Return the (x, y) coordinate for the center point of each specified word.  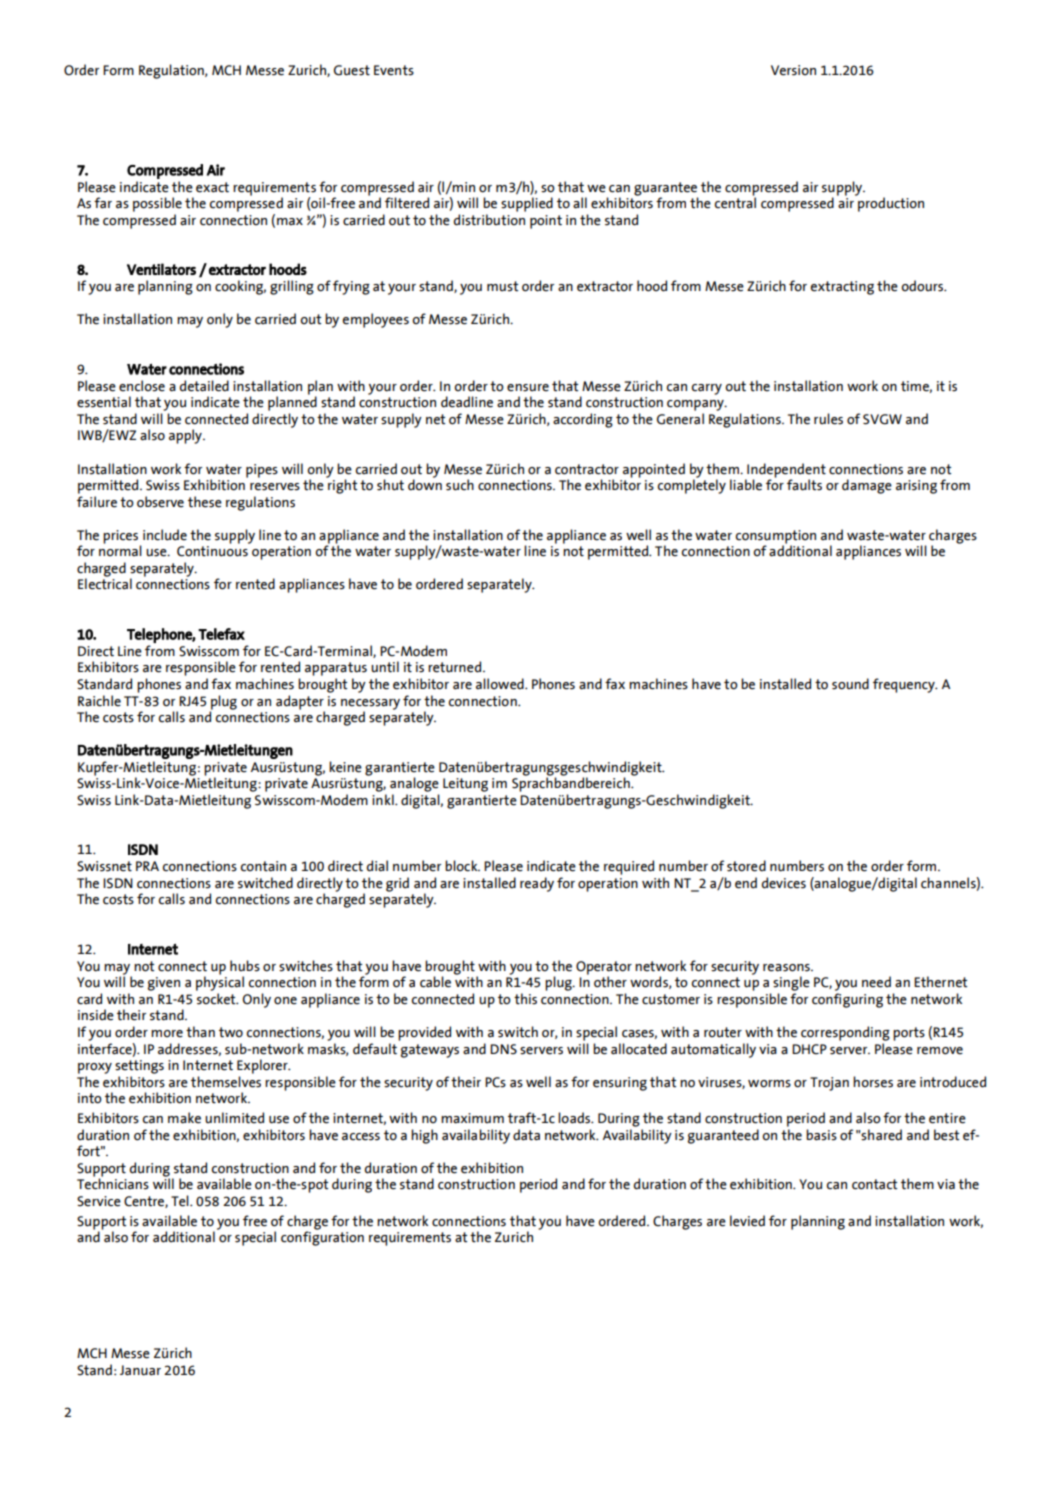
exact (212, 187)
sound (850, 684)
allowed (501, 684)
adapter (300, 703)
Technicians (113, 1183)
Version (793, 70)
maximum (472, 1118)
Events (394, 70)
